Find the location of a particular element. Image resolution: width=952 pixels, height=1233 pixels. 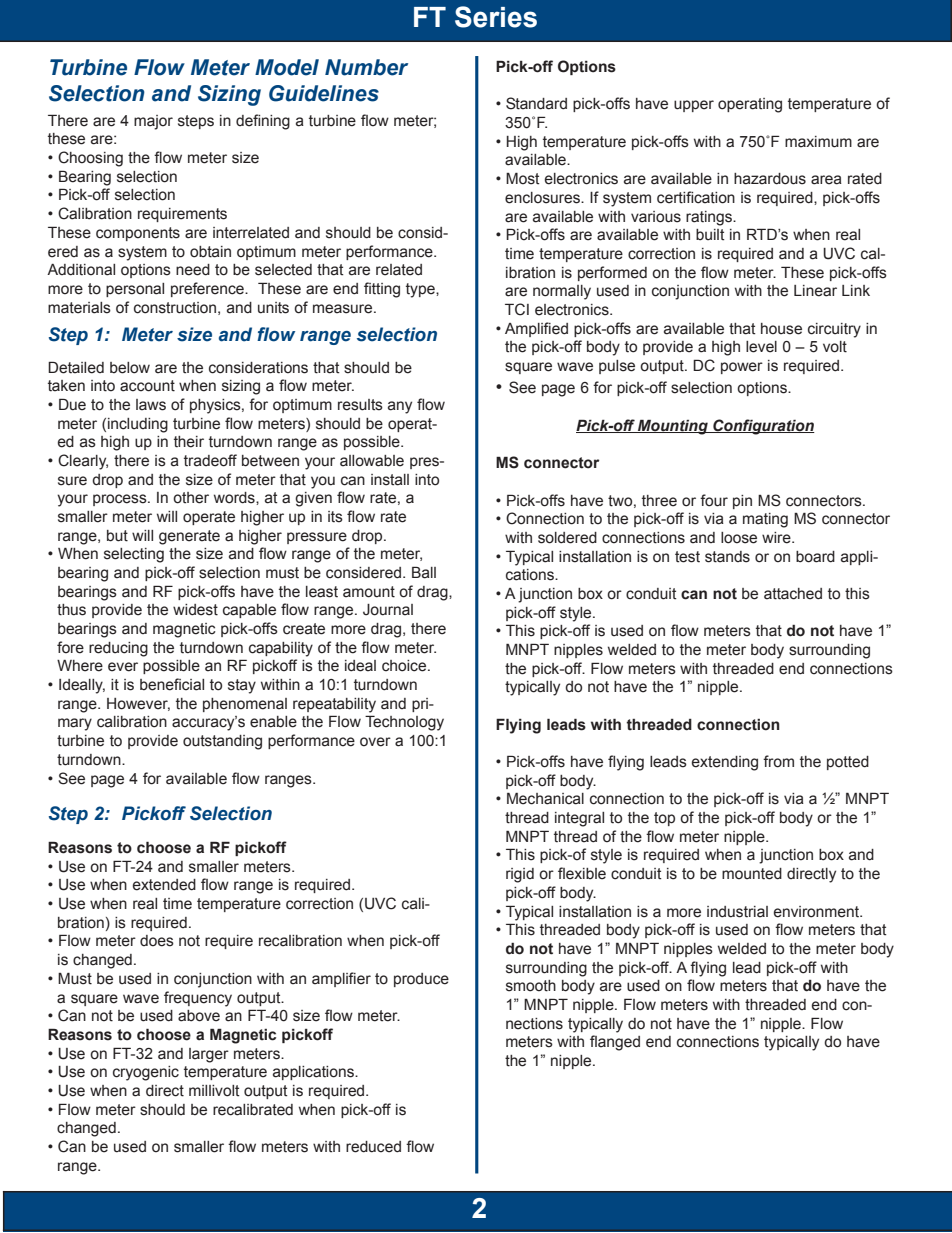

attached is located at coordinates (793, 594).
